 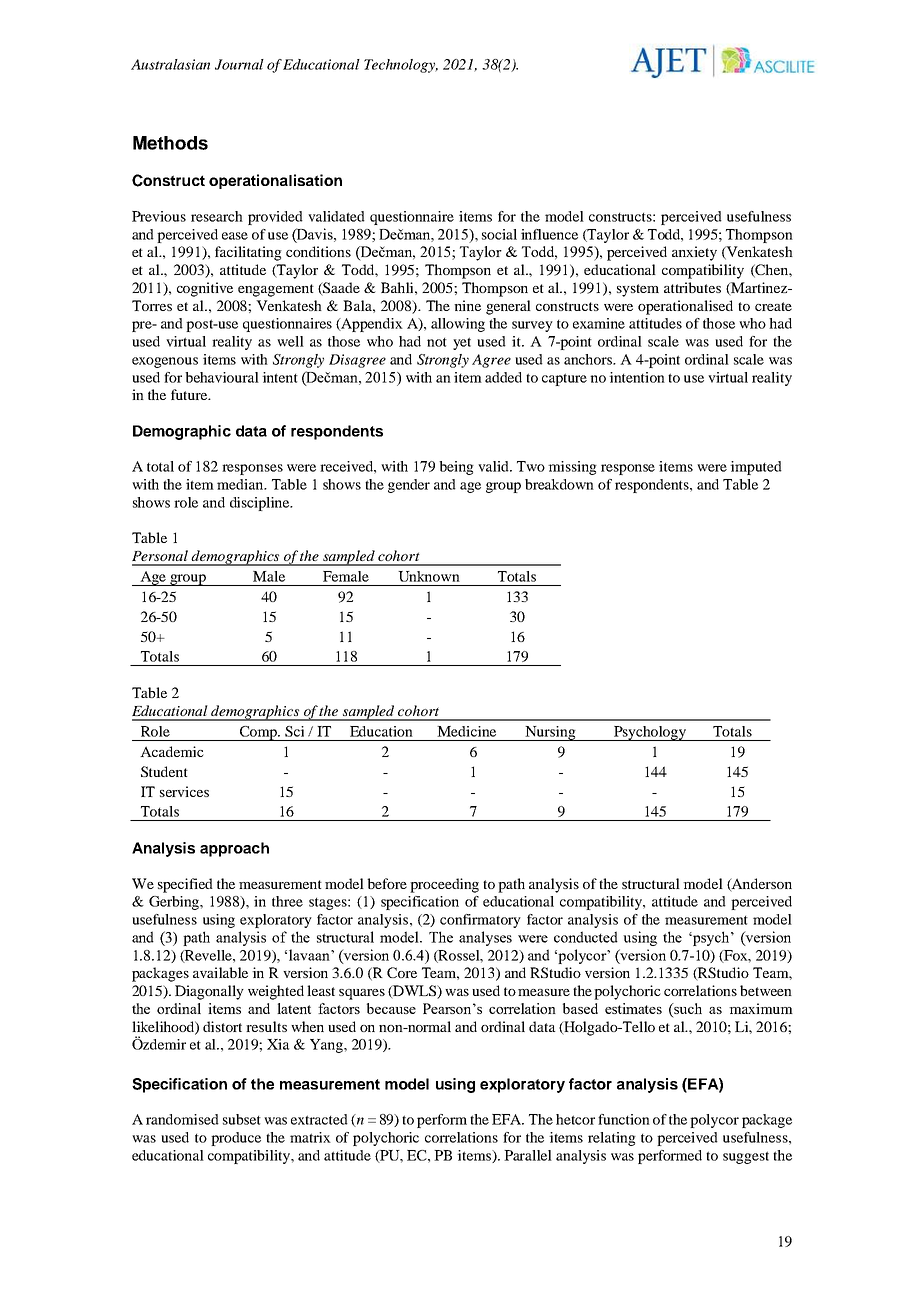 I want to click on suggest, so click(x=746, y=1157).
